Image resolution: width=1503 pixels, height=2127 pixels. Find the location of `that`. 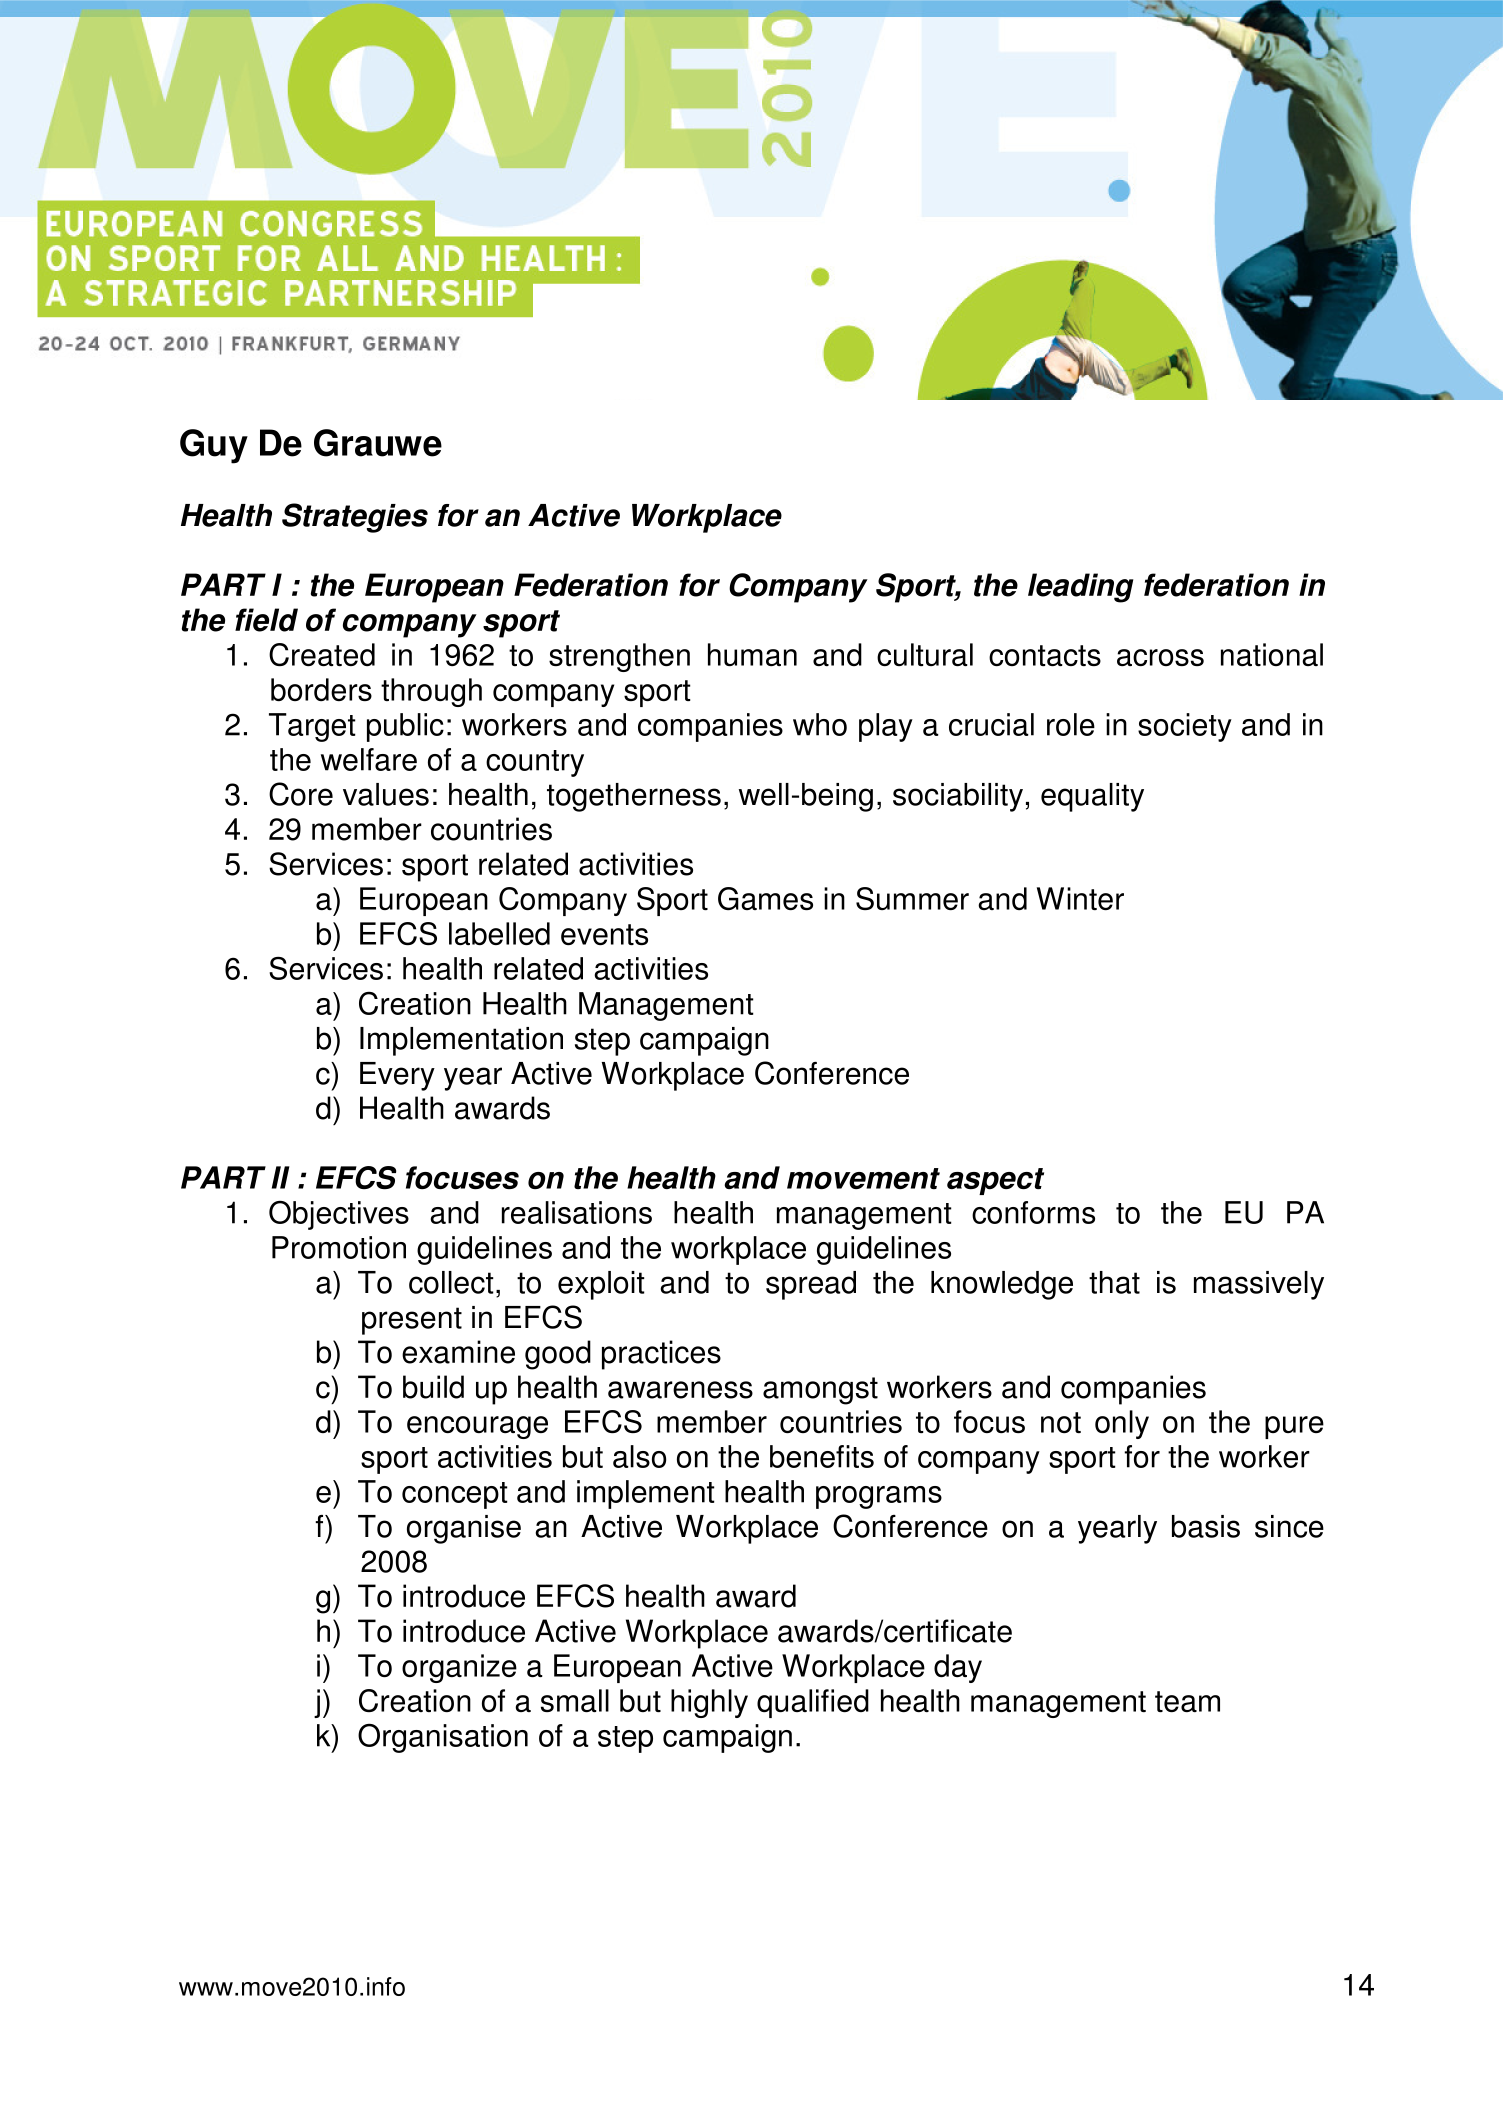

that is located at coordinates (1114, 1282).
